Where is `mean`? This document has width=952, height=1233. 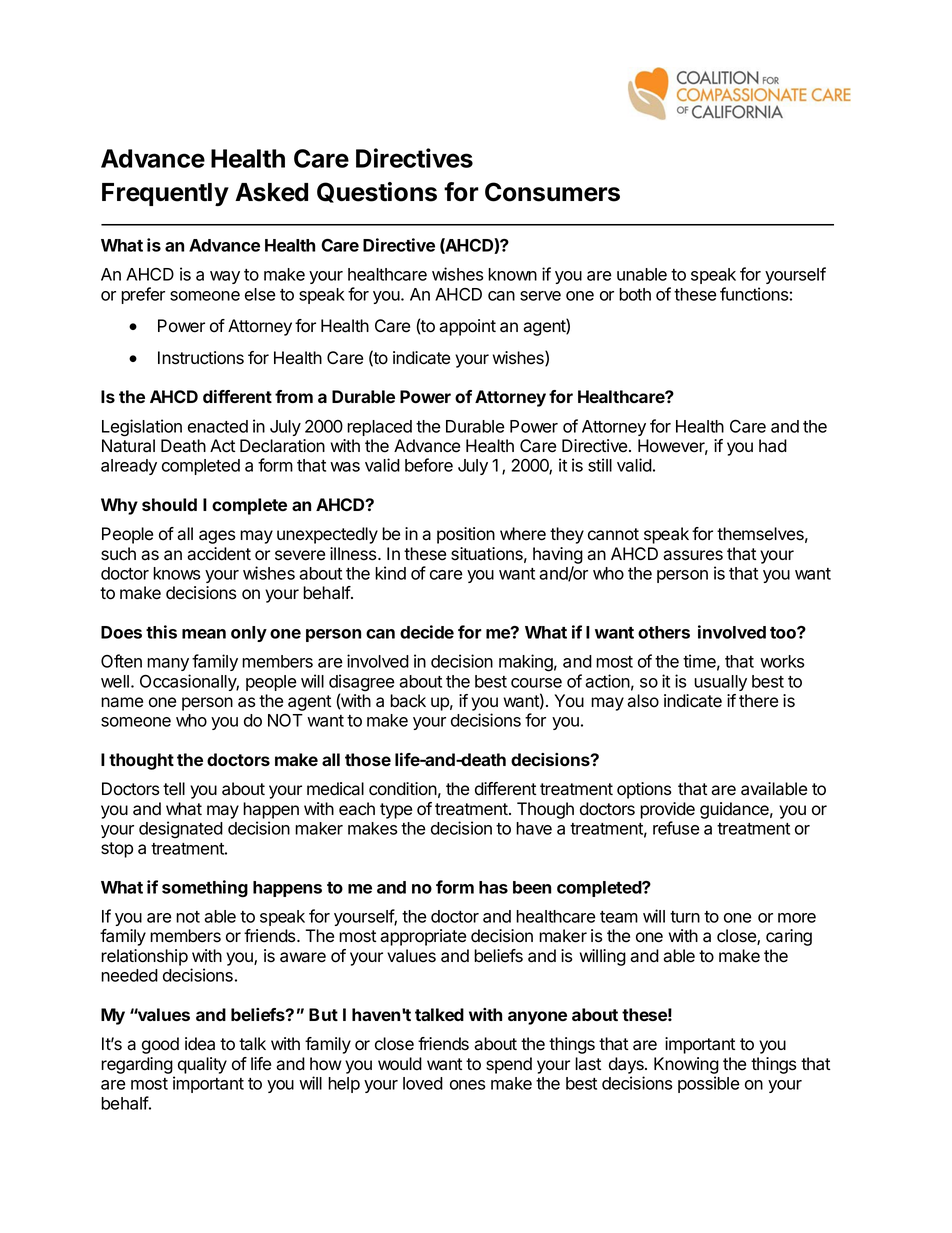 mean is located at coordinates (204, 634).
